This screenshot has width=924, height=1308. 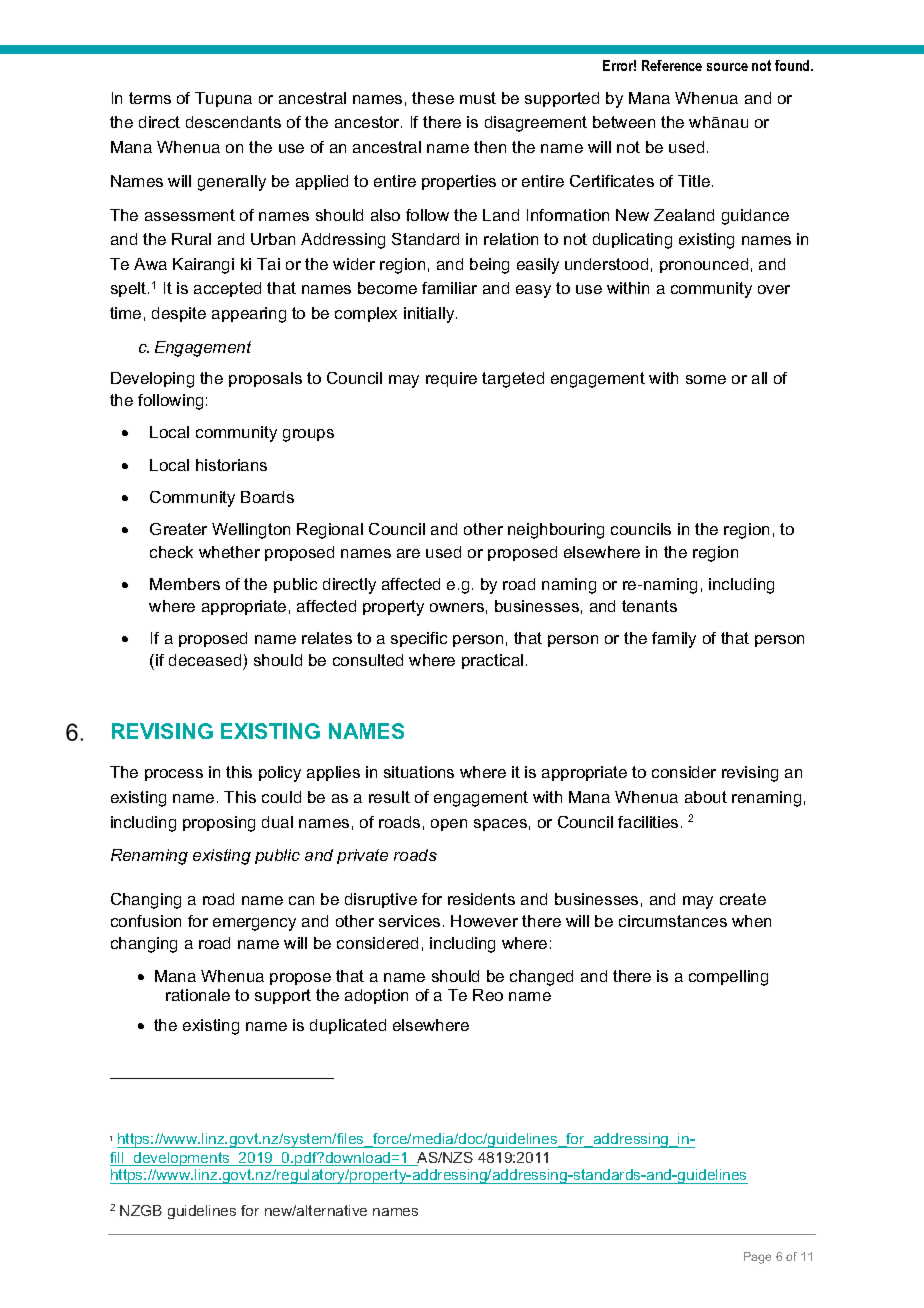 I want to click on practical, so click(x=492, y=661).
